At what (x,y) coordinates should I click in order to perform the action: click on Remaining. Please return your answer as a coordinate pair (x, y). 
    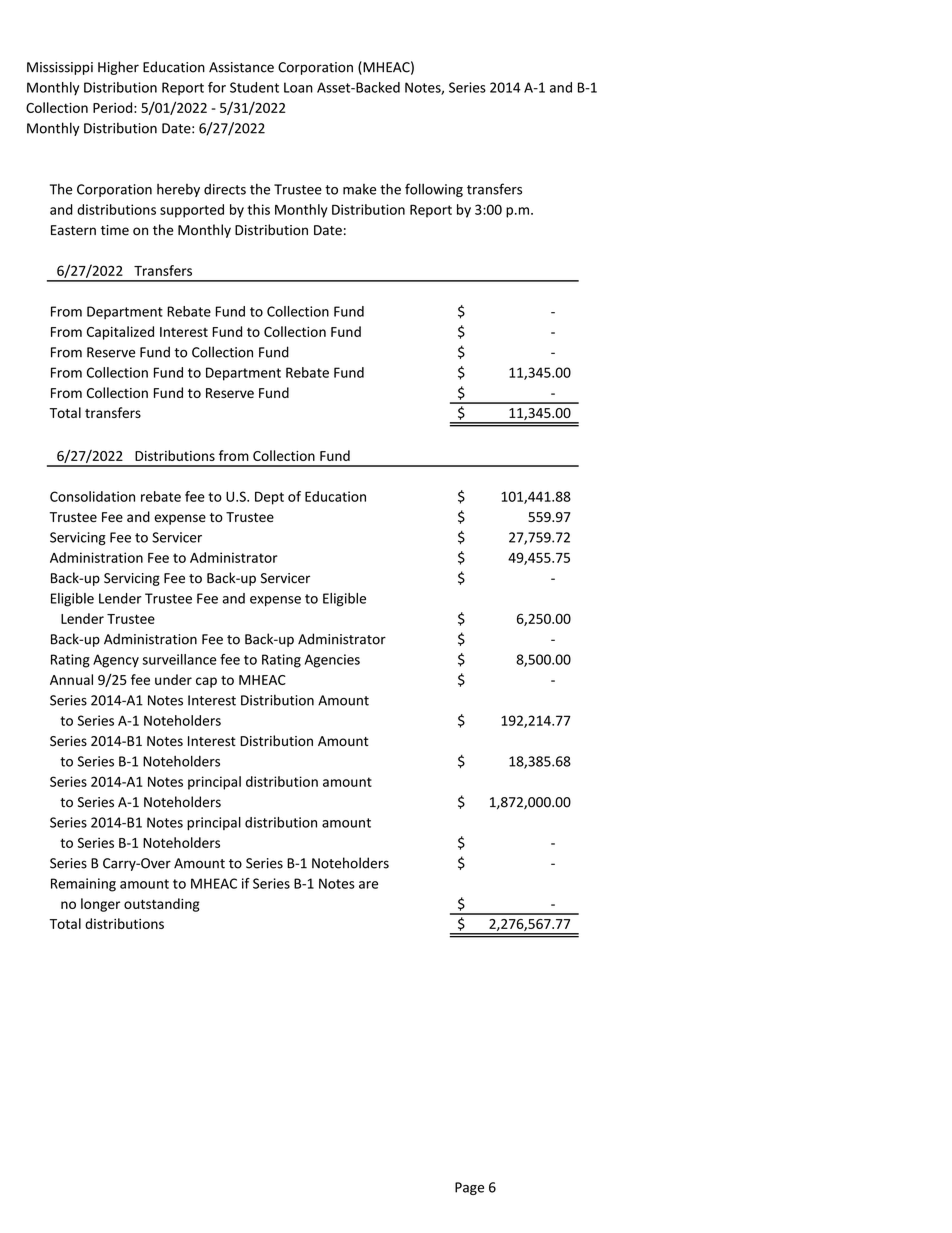
    Looking at the image, I should click on (83, 885).
